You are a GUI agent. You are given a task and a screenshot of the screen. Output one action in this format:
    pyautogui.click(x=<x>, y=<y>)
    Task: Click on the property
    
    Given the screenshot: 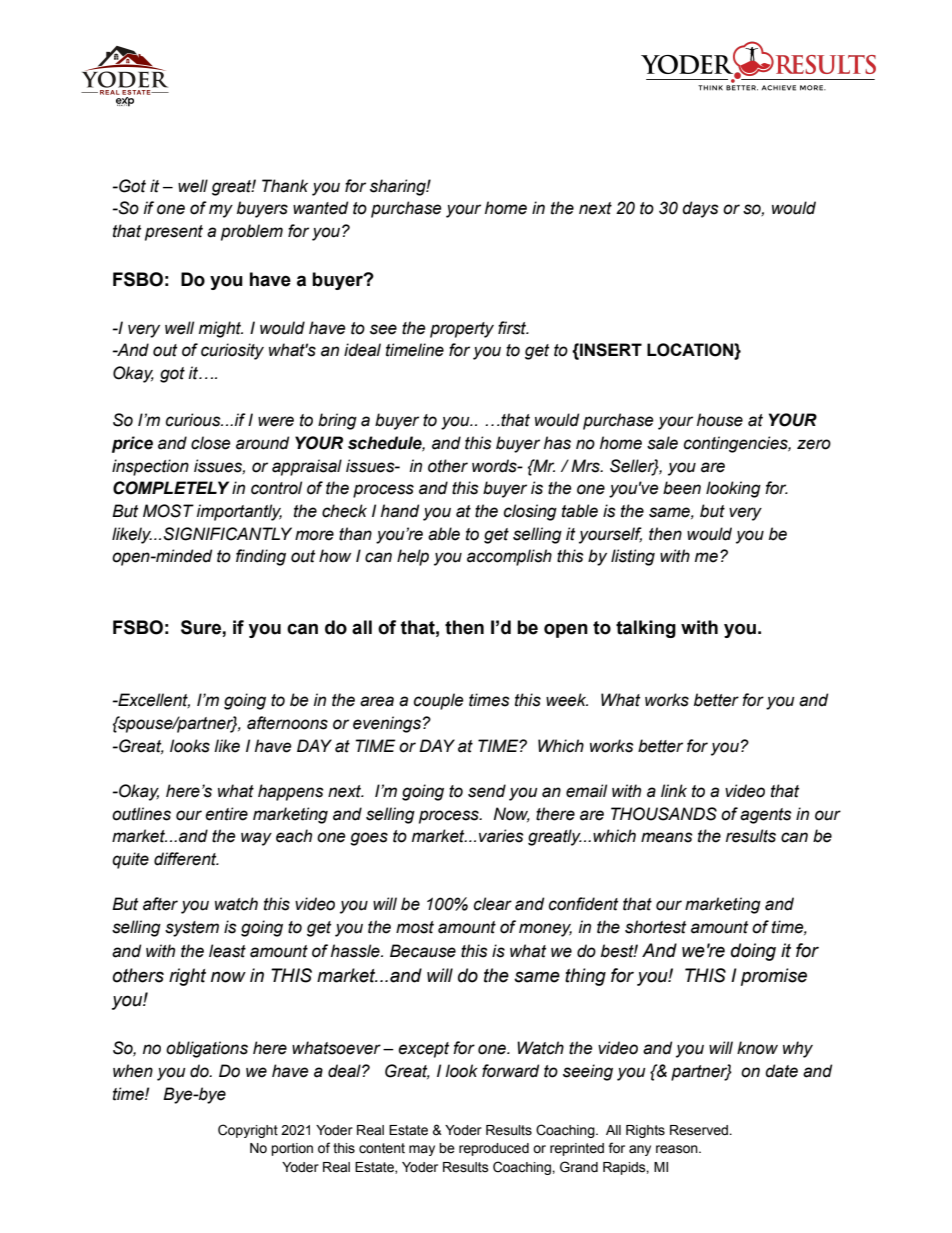 What is the action you would take?
    pyautogui.click(x=462, y=330)
